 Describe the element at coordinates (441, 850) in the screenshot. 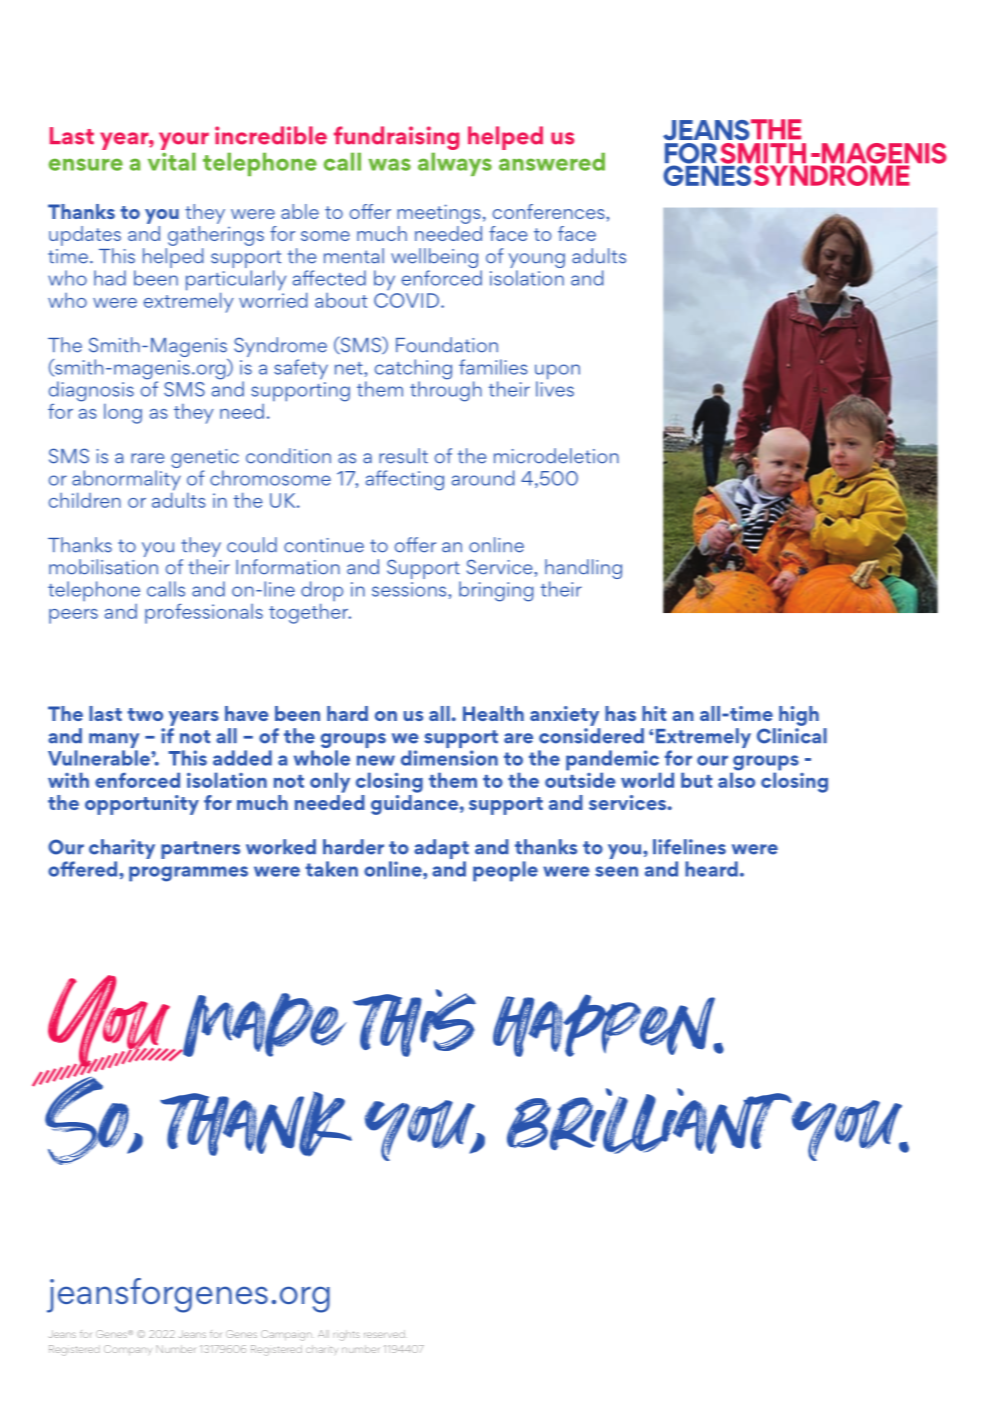

I see `adapt` at that location.
